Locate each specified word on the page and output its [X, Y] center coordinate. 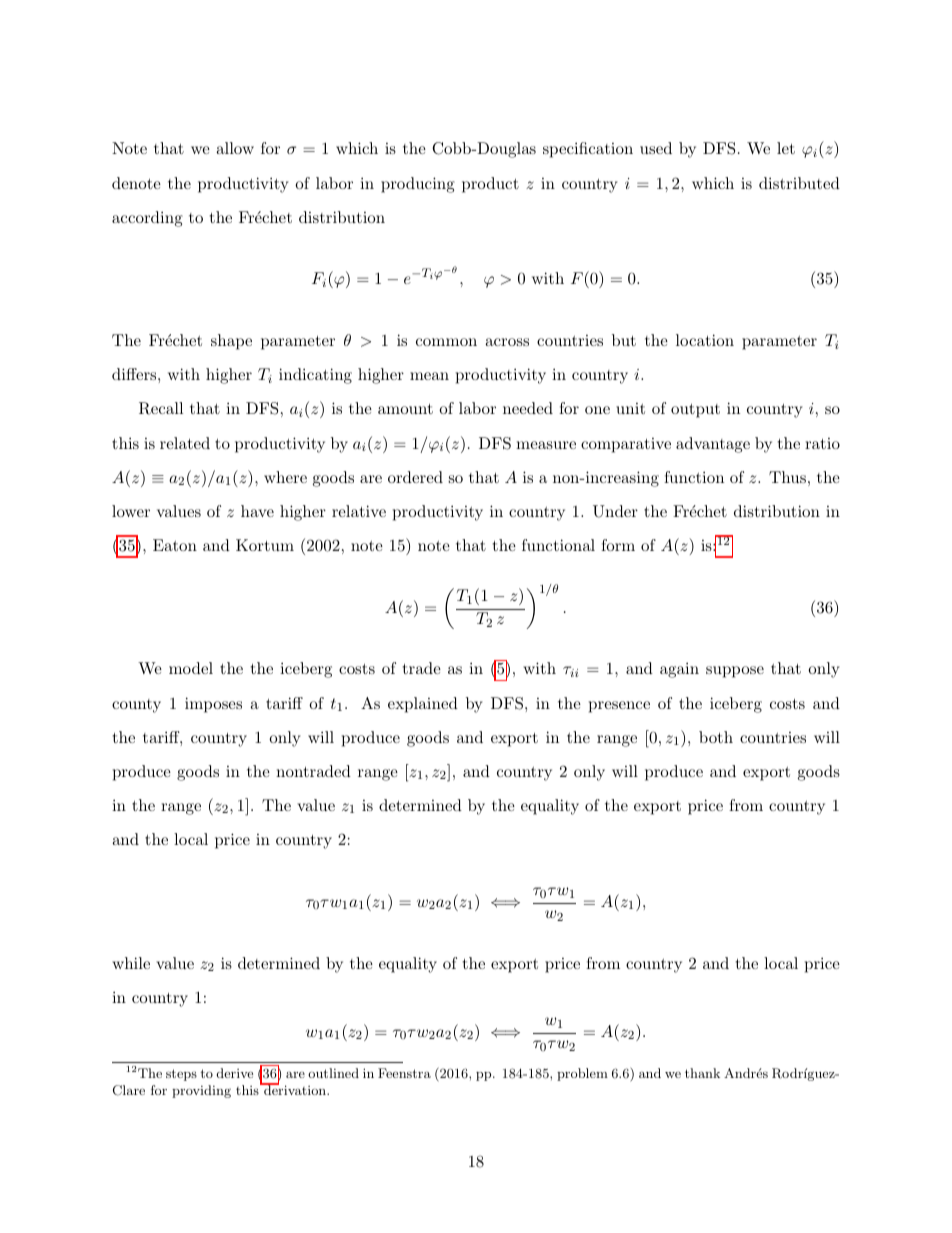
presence [619, 707]
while [131, 963]
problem [582, 1074]
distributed [799, 183]
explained [423, 705]
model [191, 668]
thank [702, 1073]
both [716, 737]
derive [235, 1073]
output [695, 410]
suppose [735, 672]
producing [418, 185]
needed [528, 408]
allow [235, 148]
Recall [161, 408]
